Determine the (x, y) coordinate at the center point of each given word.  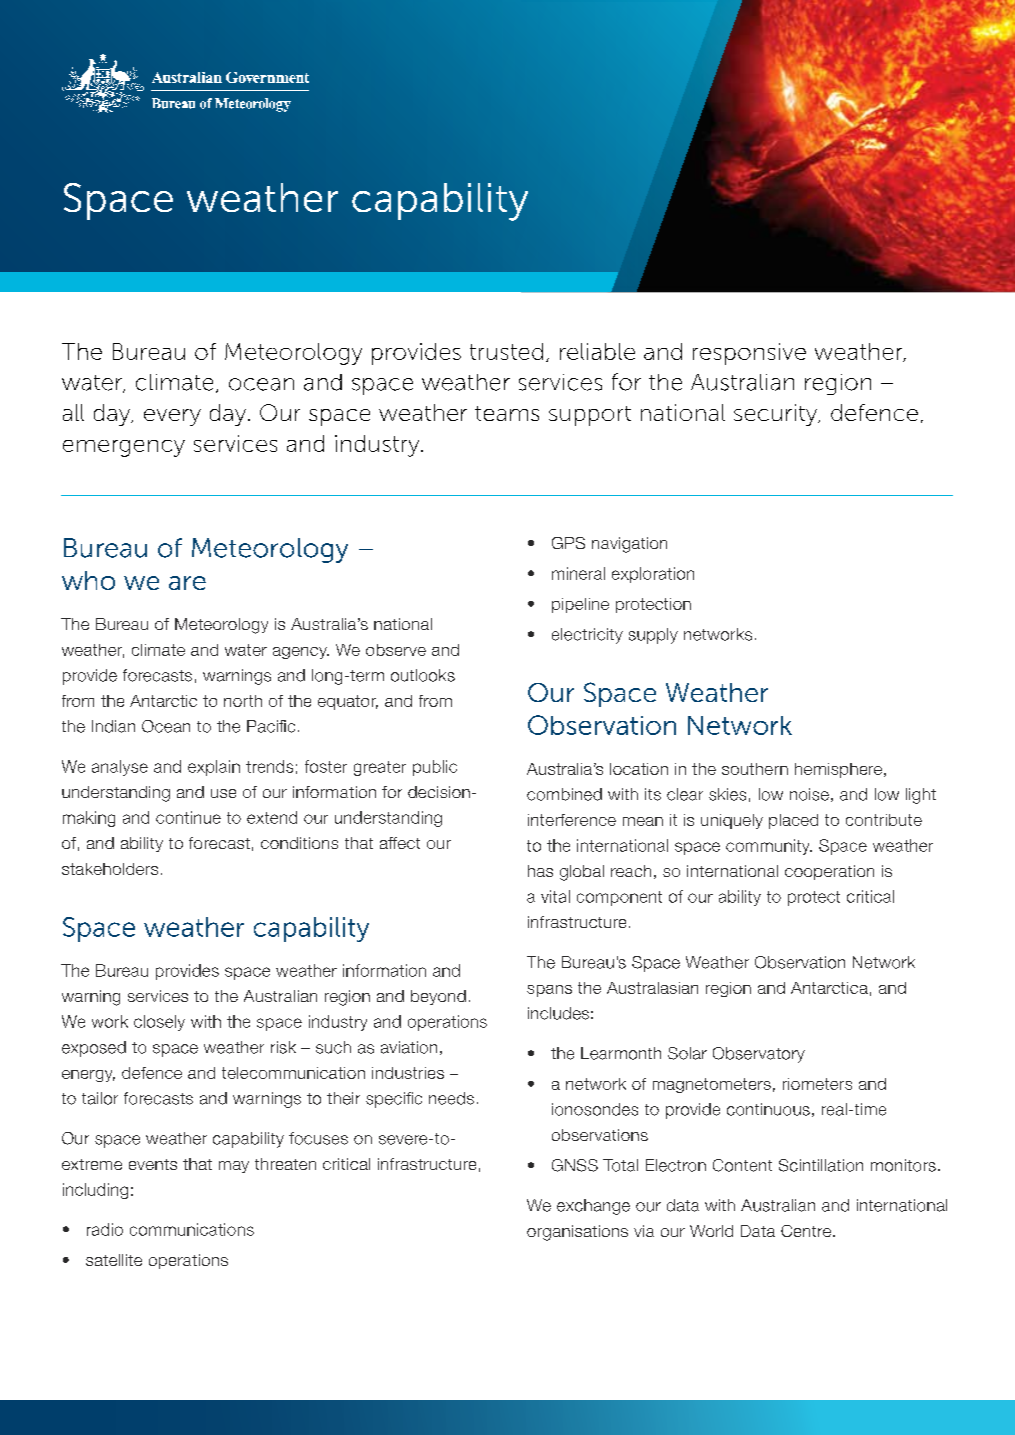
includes (558, 1013)
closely (159, 1023)
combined (564, 794)
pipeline (580, 605)
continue (188, 817)
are (187, 583)
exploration (653, 575)
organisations (577, 1233)
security (777, 415)
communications (192, 1229)
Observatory (759, 1055)
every (172, 417)
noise (809, 794)
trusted (506, 351)
